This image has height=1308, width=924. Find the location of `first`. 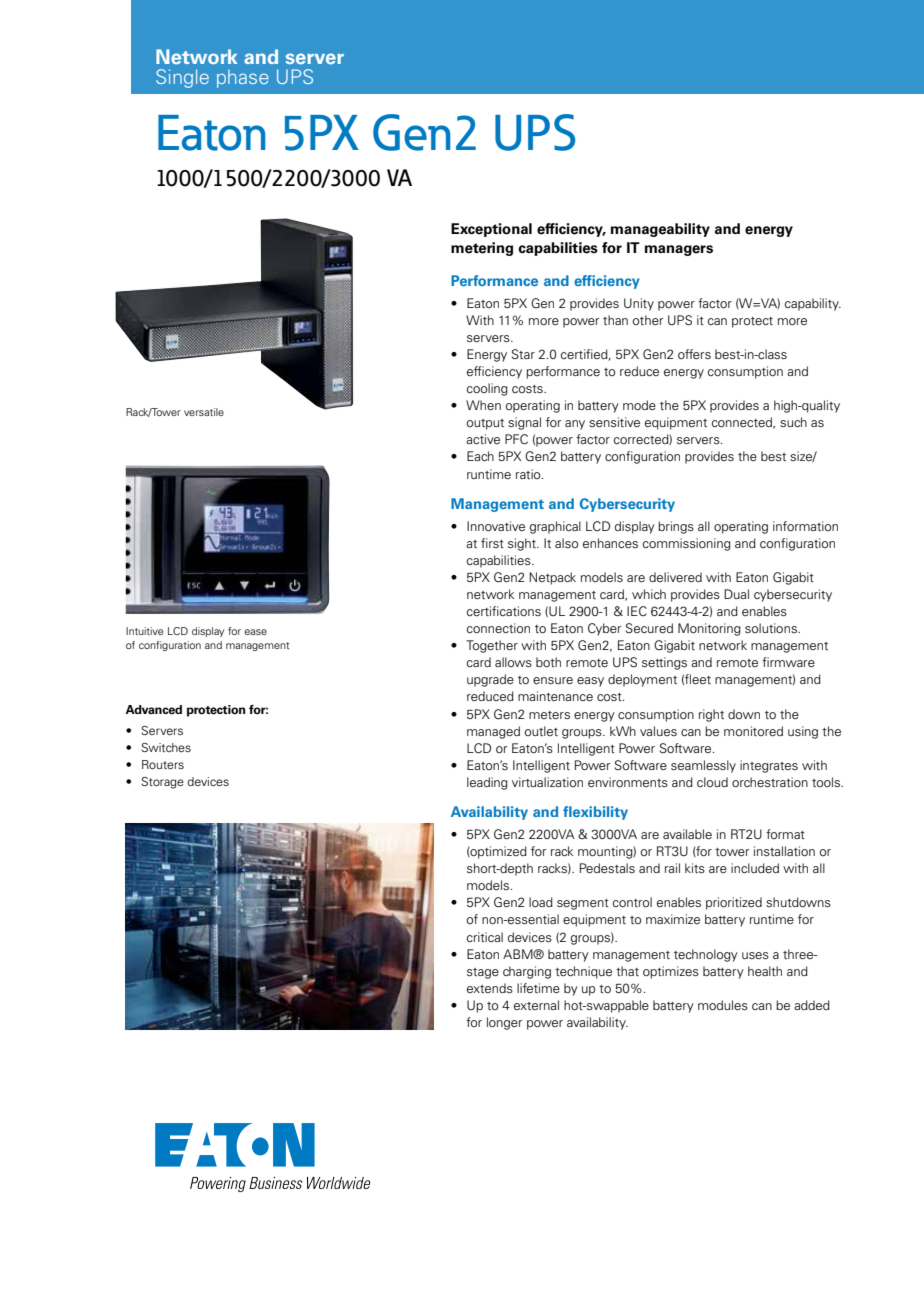

first is located at coordinates (492, 543).
